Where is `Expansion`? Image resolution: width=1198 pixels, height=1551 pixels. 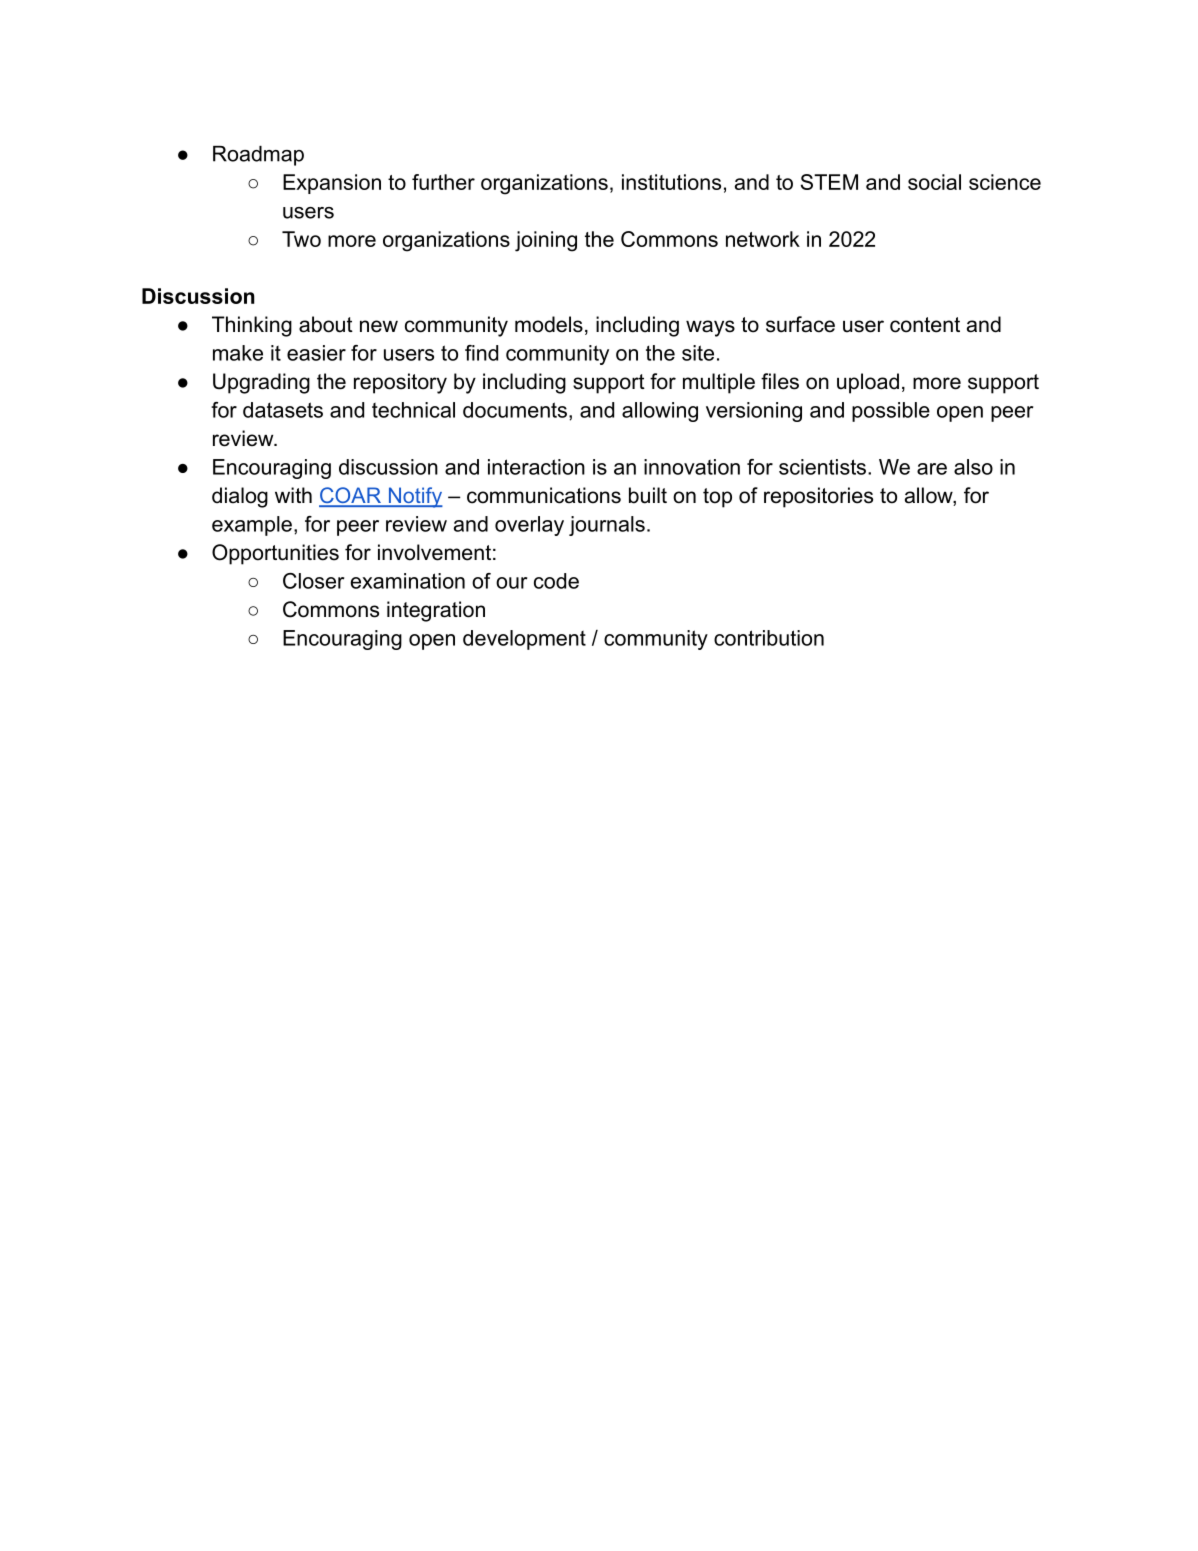 Expansion is located at coordinates (332, 184).
